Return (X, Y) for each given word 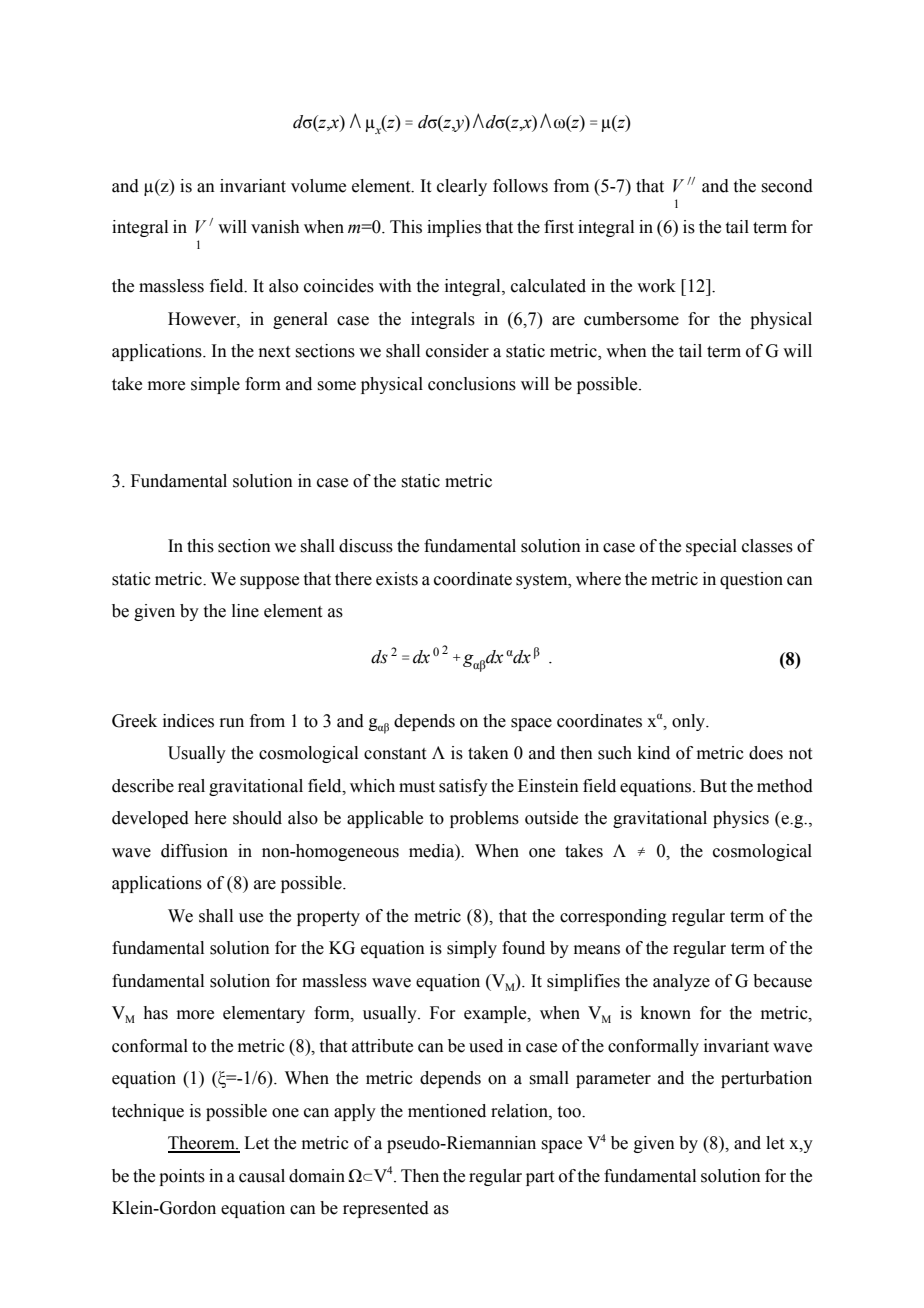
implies (454, 228)
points (182, 1177)
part (540, 1178)
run (231, 723)
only (690, 722)
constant (395, 754)
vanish (275, 227)
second (787, 186)
